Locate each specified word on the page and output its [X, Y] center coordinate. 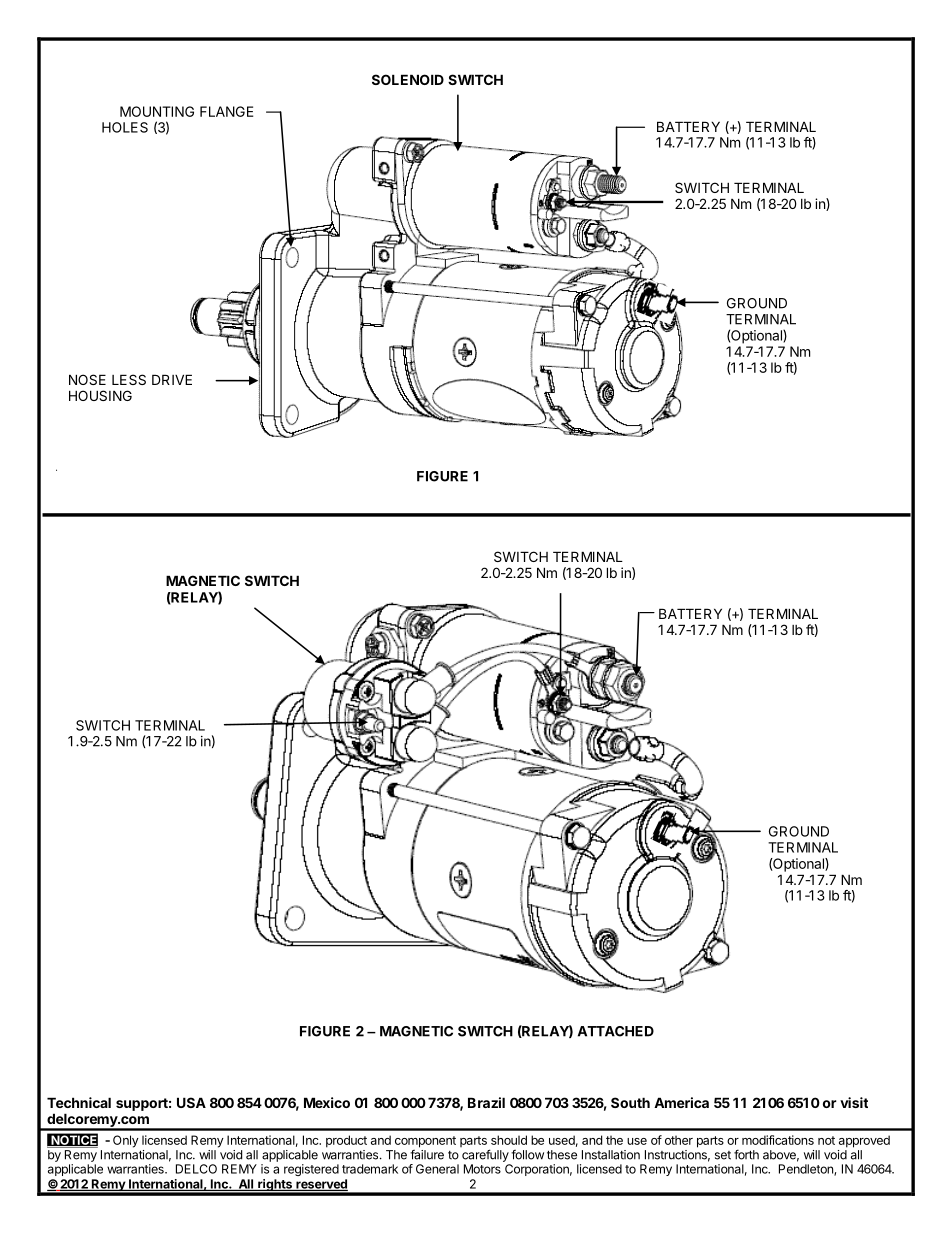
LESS [129, 379]
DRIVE [172, 379]
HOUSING [100, 395]
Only [126, 1141]
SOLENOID [408, 79]
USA [191, 1102]
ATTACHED [616, 1031]
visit [854, 1102]
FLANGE [226, 111]
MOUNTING [157, 111]
